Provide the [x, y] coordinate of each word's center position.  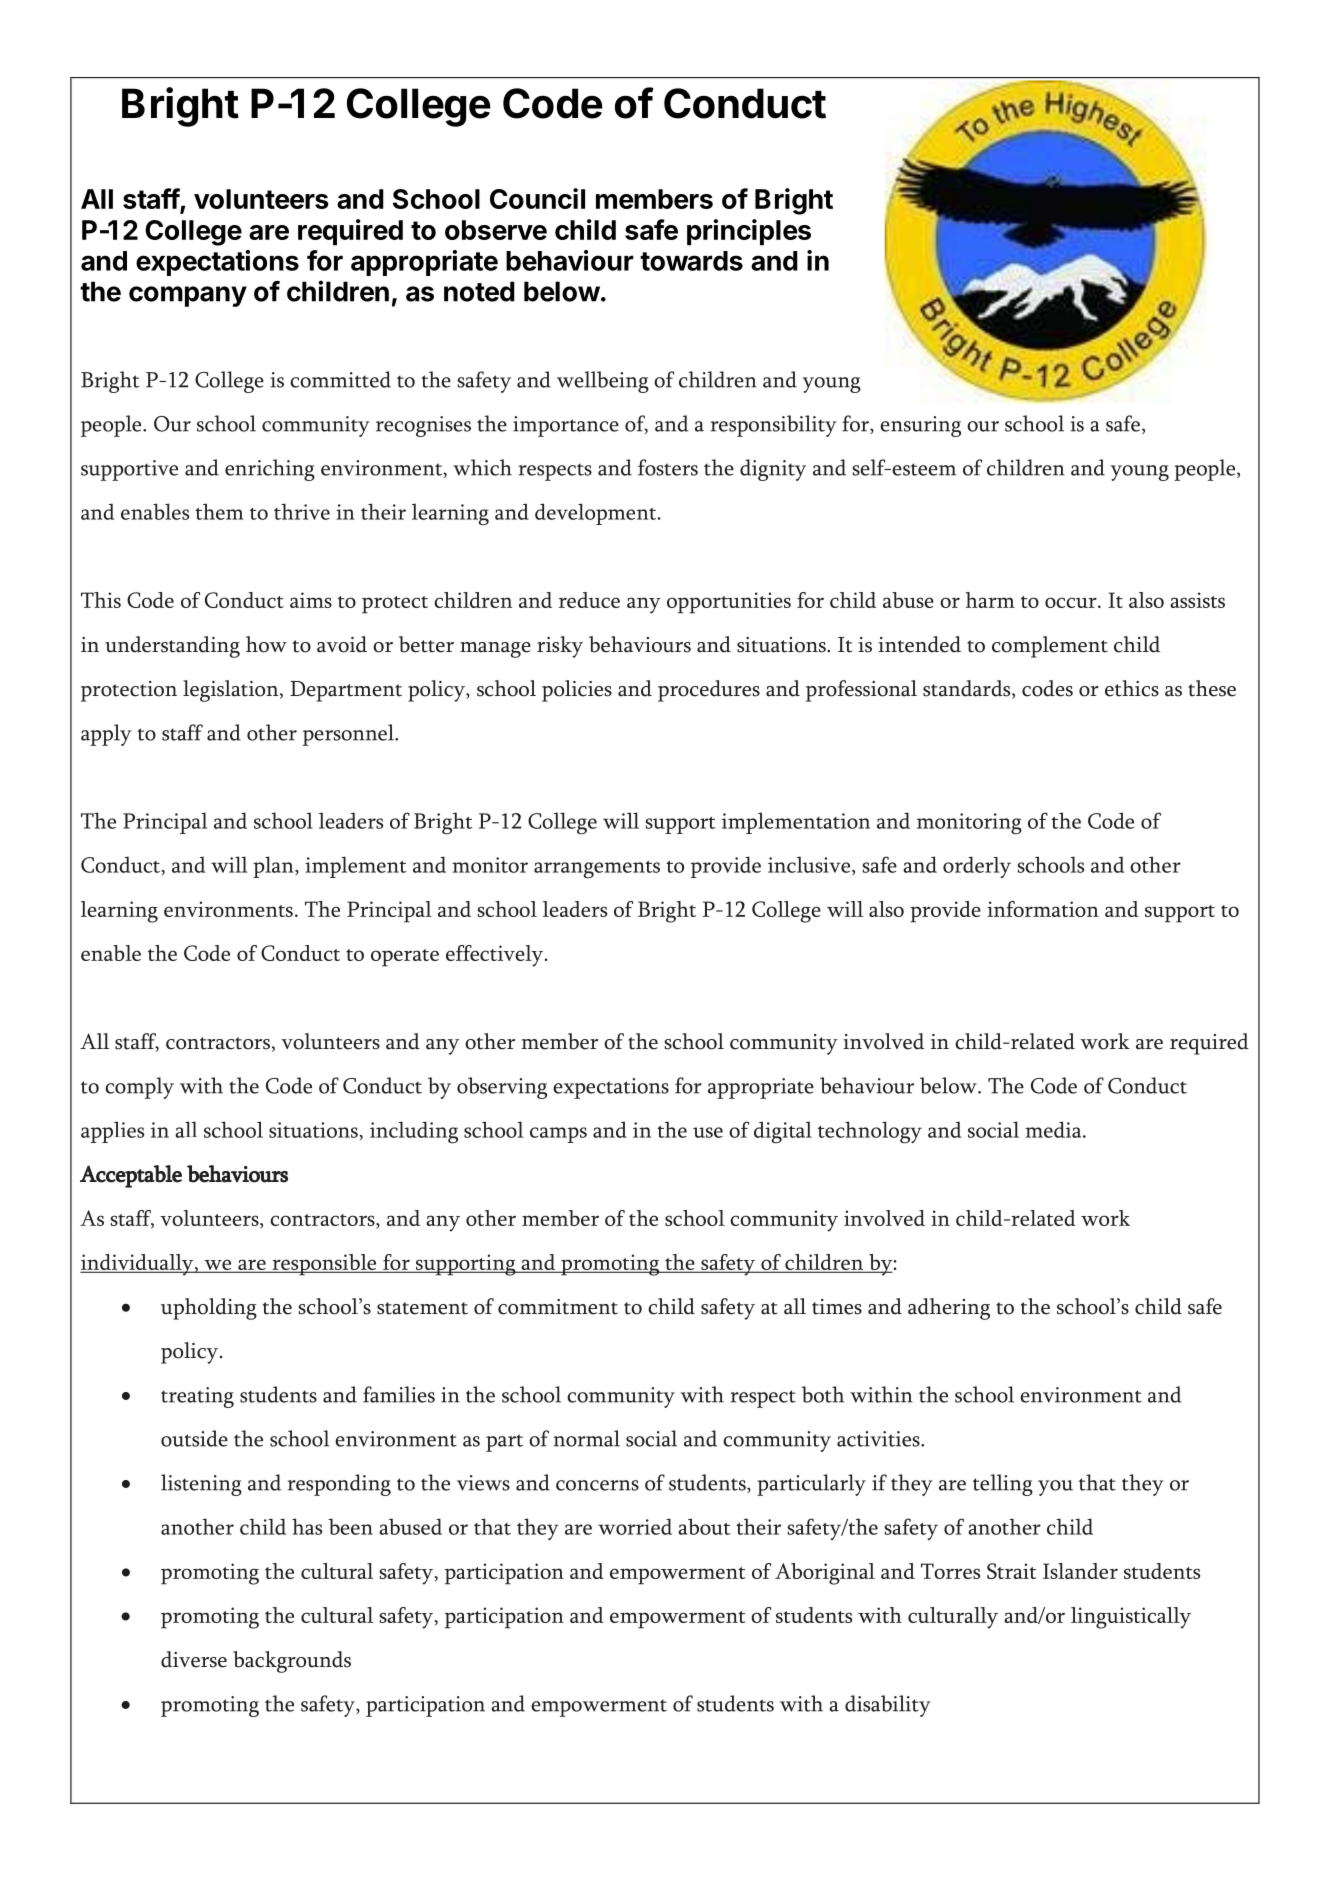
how [266, 644]
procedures [709, 691]
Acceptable [131, 1176]
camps [558, 1135]
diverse [194, 1659]
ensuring [920, 426]
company [188, 296]
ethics [1132, 688]
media [1054, 1129]
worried [635, 1526]
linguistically [1131, 1618]
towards [691, 261]
